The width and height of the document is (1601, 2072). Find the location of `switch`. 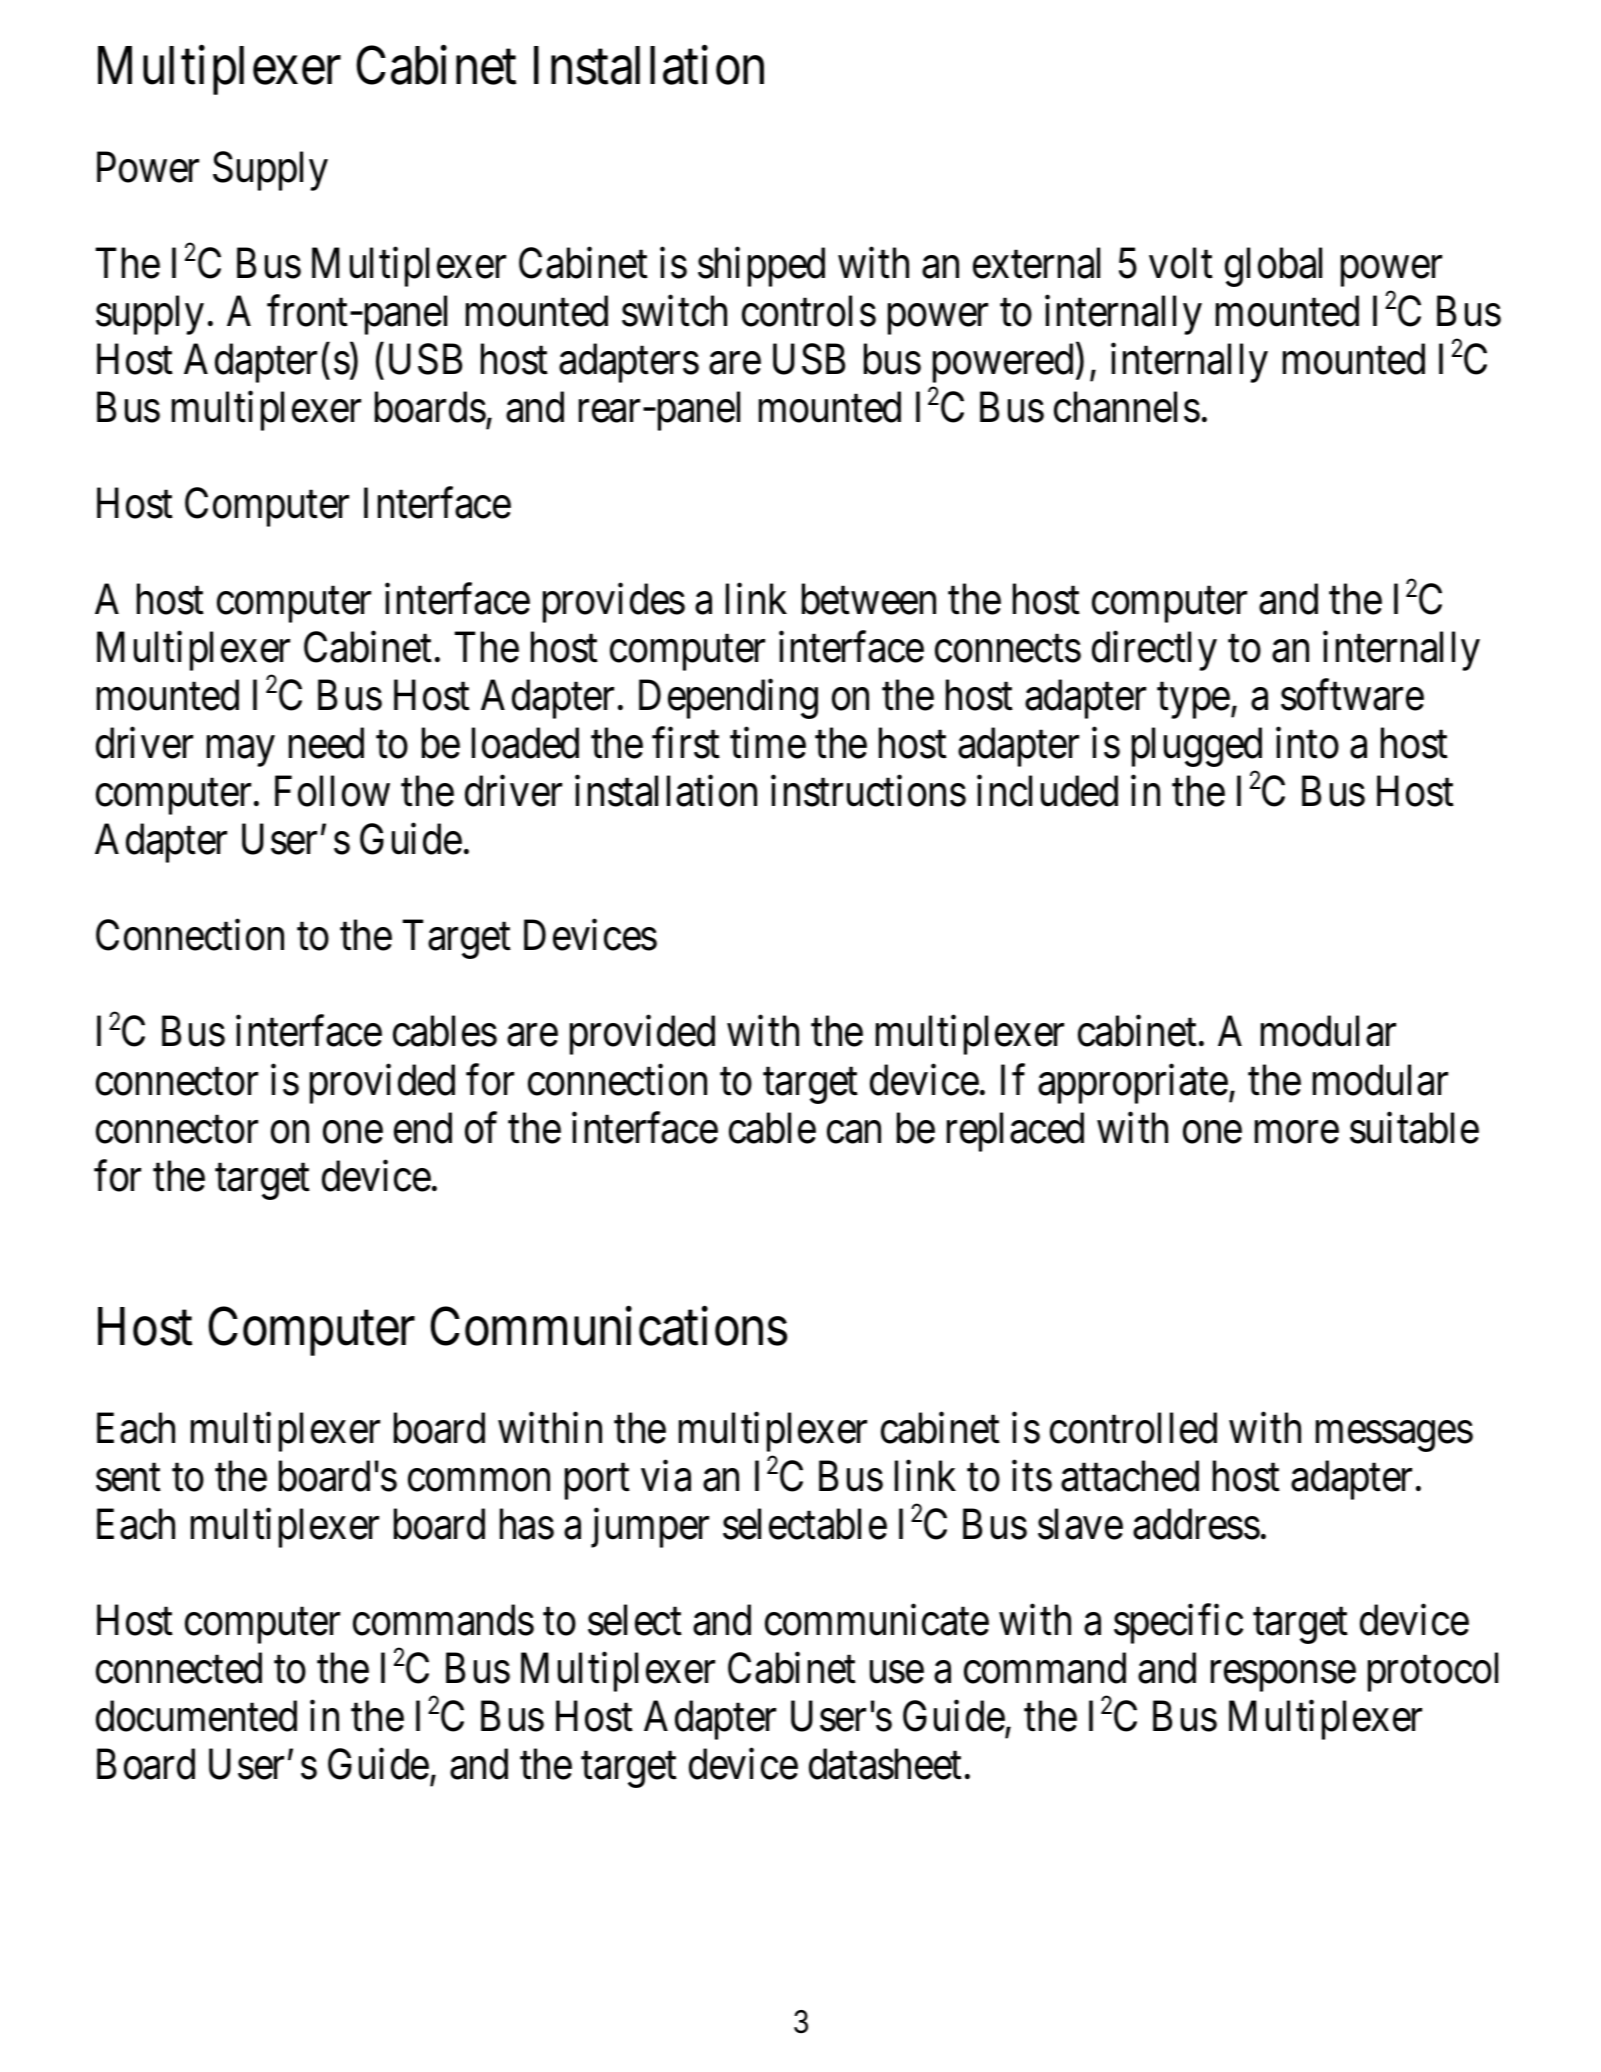

switch is located at coordinates (674, 311).
